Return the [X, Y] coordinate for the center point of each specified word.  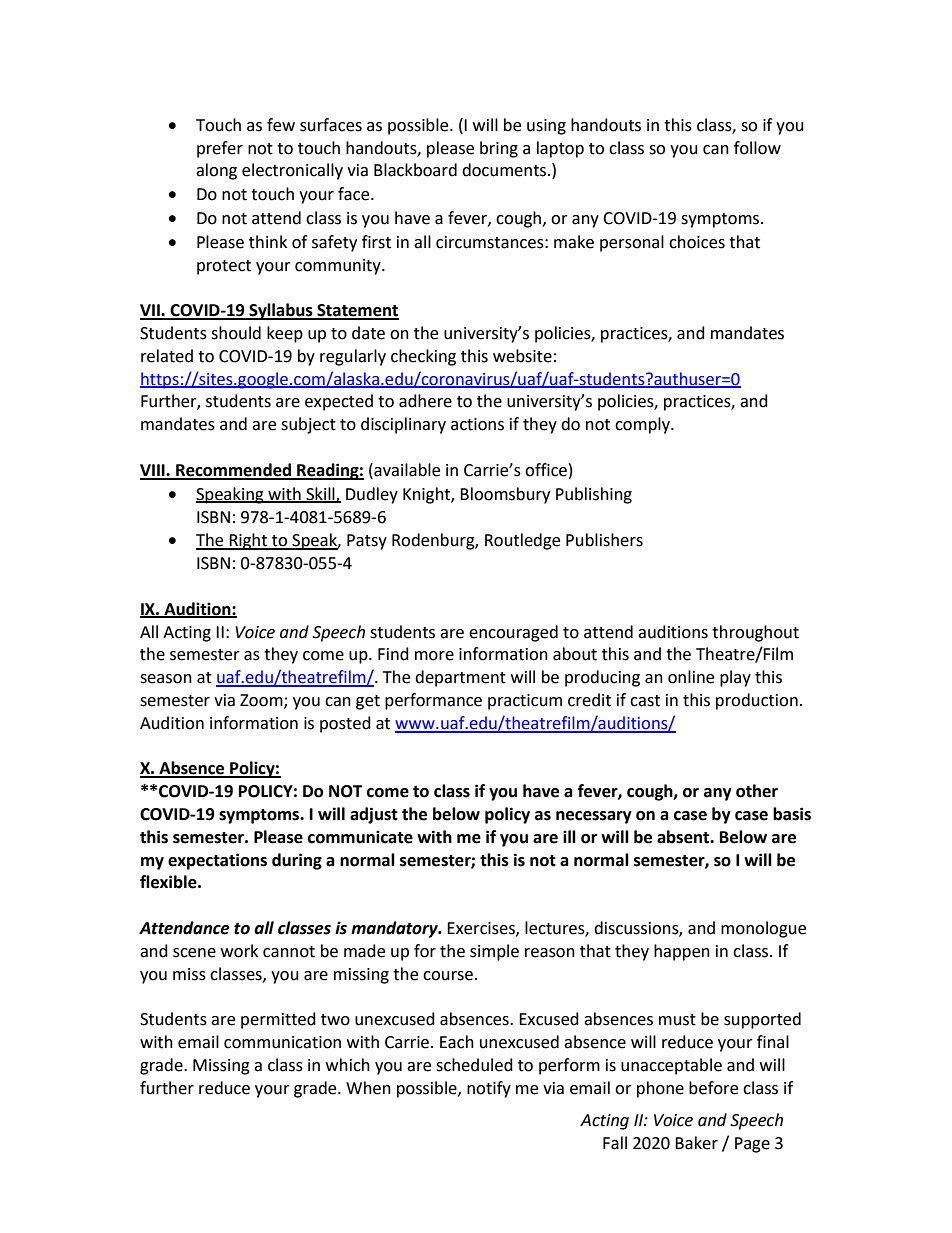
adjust [374, 815]
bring [499, 149]
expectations [217, 861]
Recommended [233, 471]
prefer [220, 149]
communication [282, 1042]
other [757, 791]
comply [643, 425]
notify [489, 1089]
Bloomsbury [505, 495]
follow [757, 148]
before [713, 1088]
